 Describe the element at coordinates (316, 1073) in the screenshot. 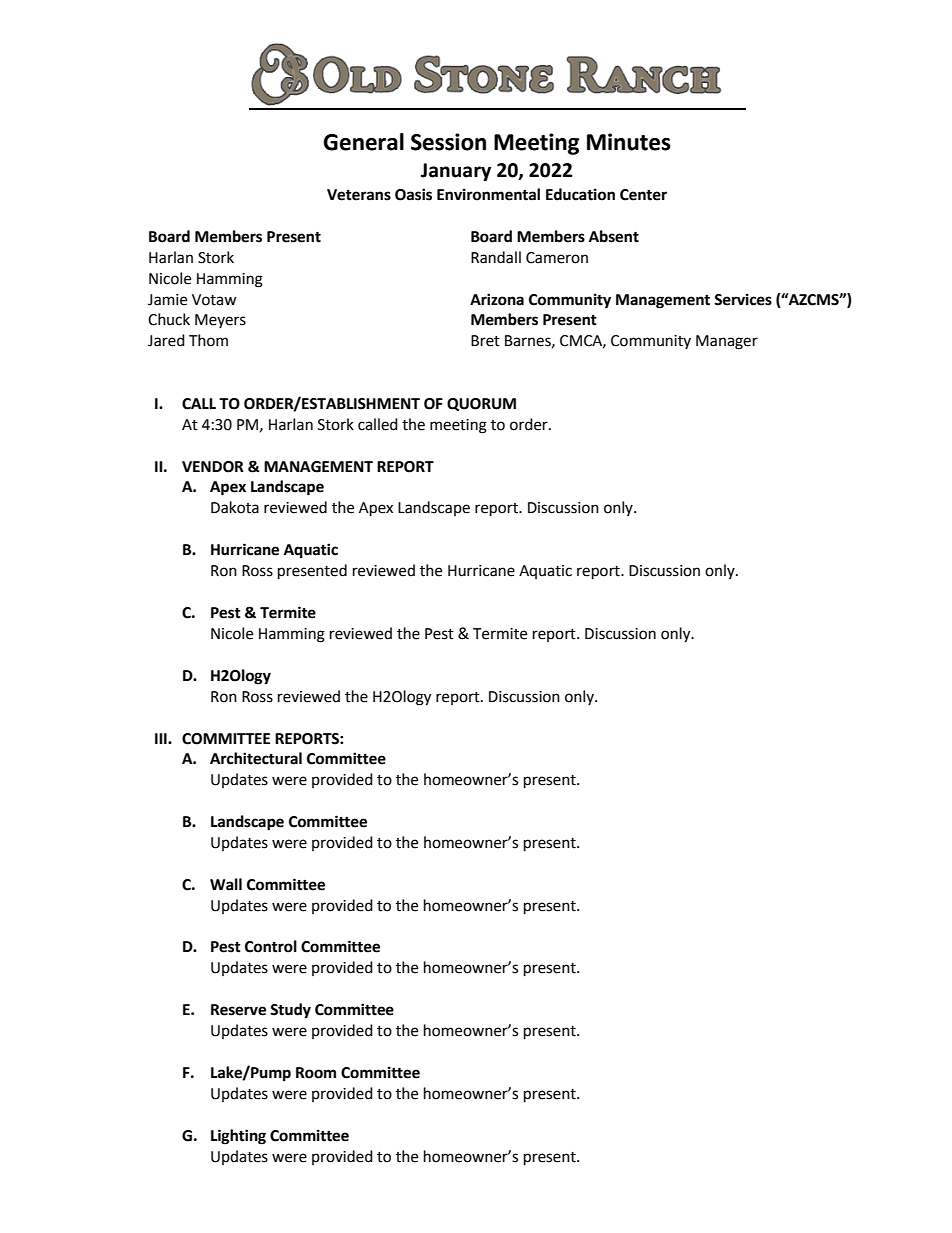

I see `Room` at that location.
